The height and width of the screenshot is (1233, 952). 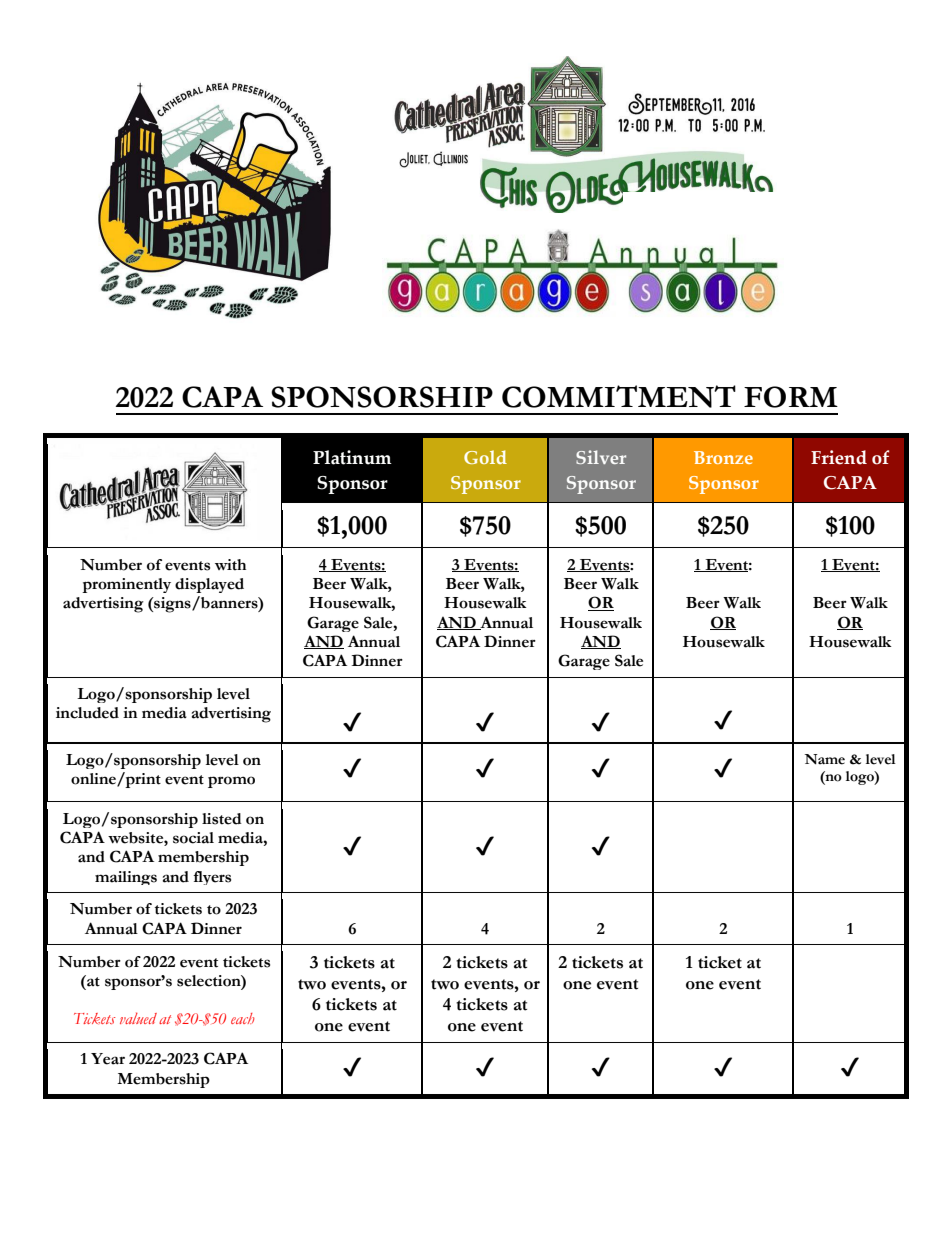 What do you see at coordinates (791, 397) in the screenshot?
I see `FORM` at bounding box center [791, 397].
